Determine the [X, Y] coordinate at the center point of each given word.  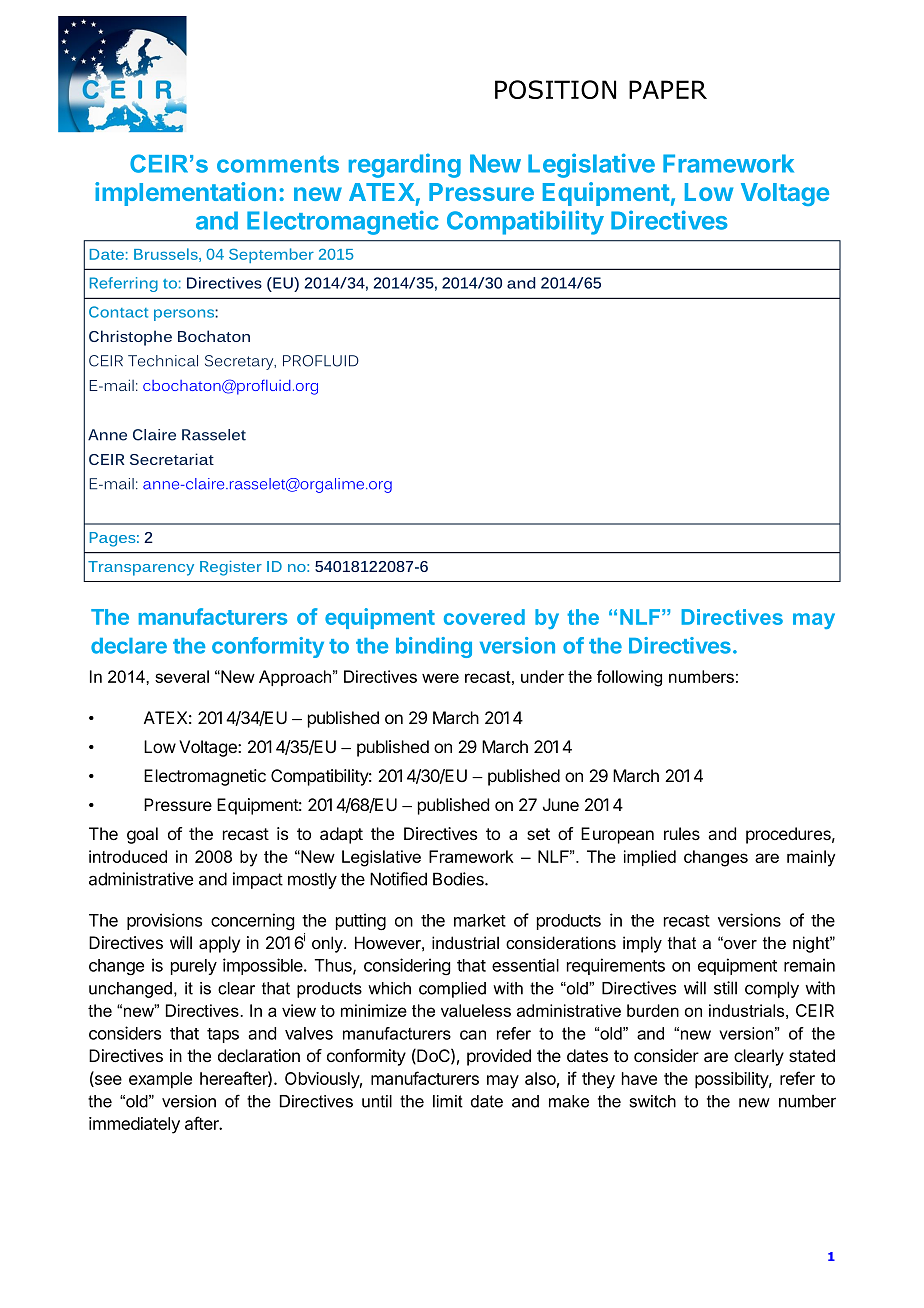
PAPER [668, 89]
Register [231, 568]
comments [278, 164]
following [629, 678]
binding [434, 647]
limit [448, 1101]
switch [652, 1101]
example [160, 1080]
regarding [405, 165]
